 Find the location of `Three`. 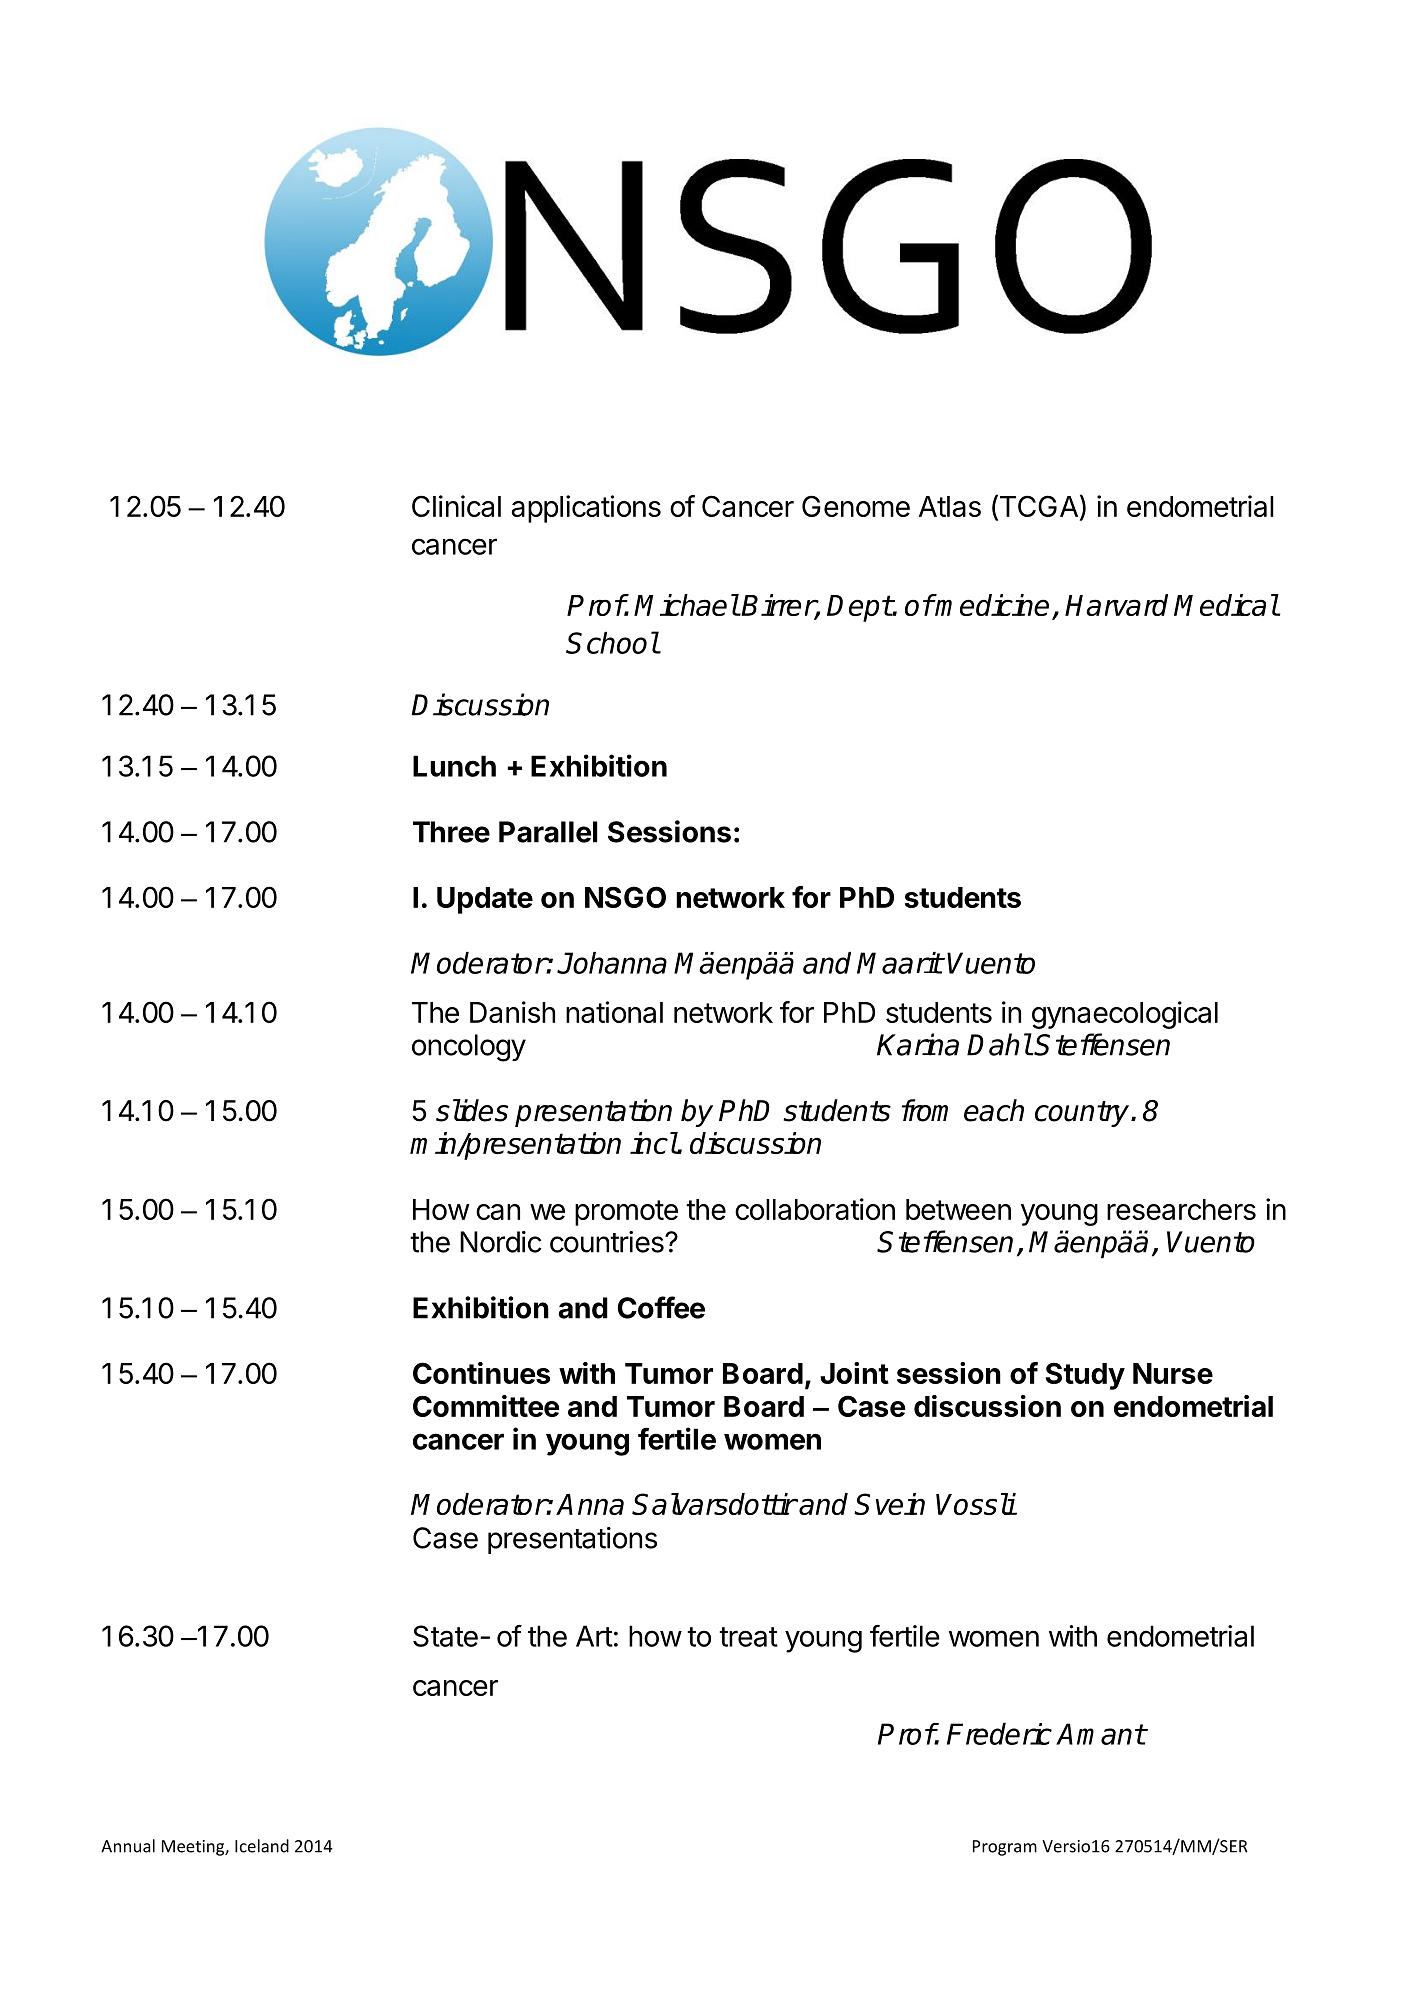

Three is located at coordinates (451, 832).
